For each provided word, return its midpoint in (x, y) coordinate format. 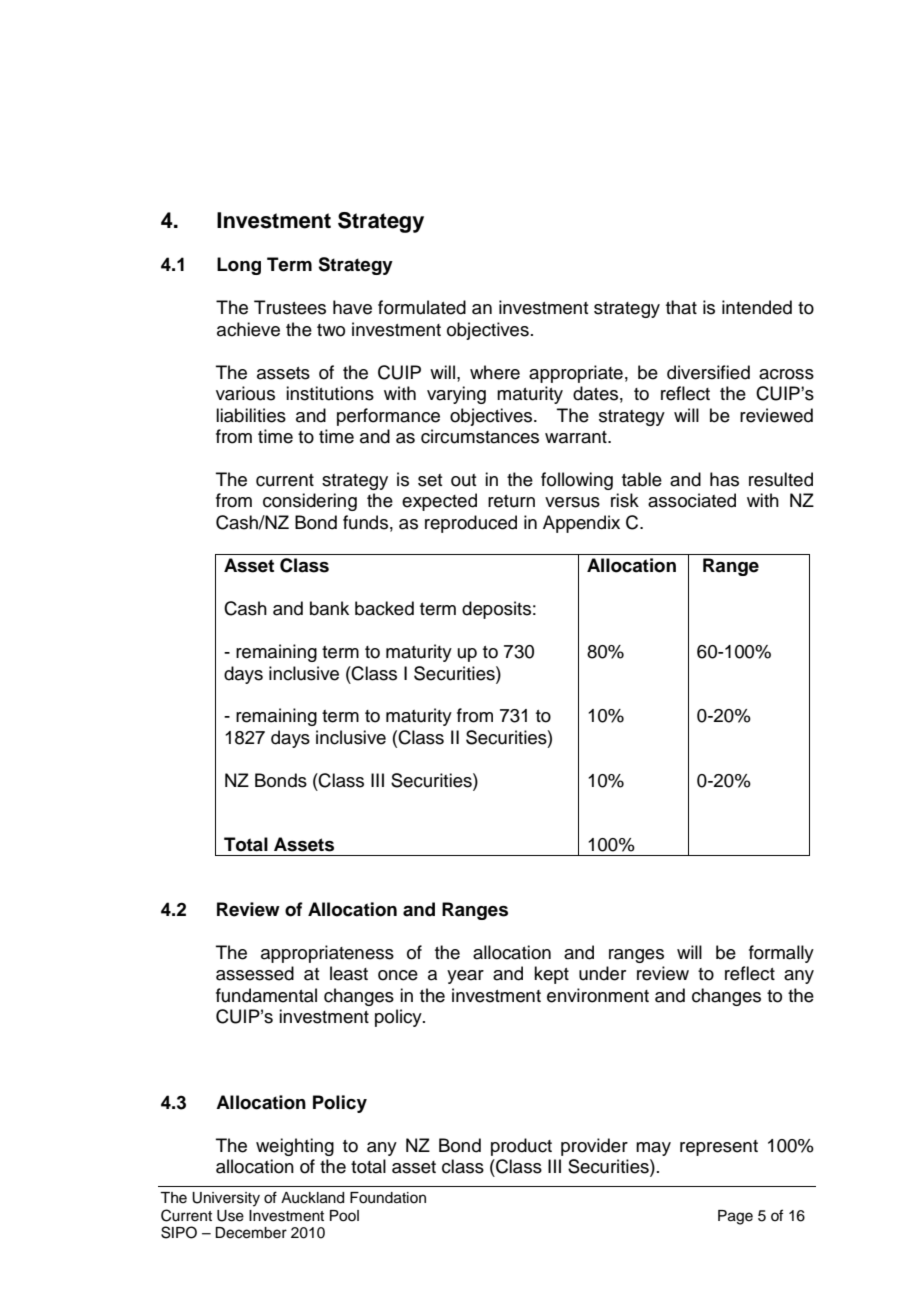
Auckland (312, 1198)
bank (329, 608)
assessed (255, 973)
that (681, 307)
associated (692, 500)
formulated (422, 307)
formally (781, 954)
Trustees (290, 307)
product (521, 1147)
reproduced (471, 524)
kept (551, 975)
